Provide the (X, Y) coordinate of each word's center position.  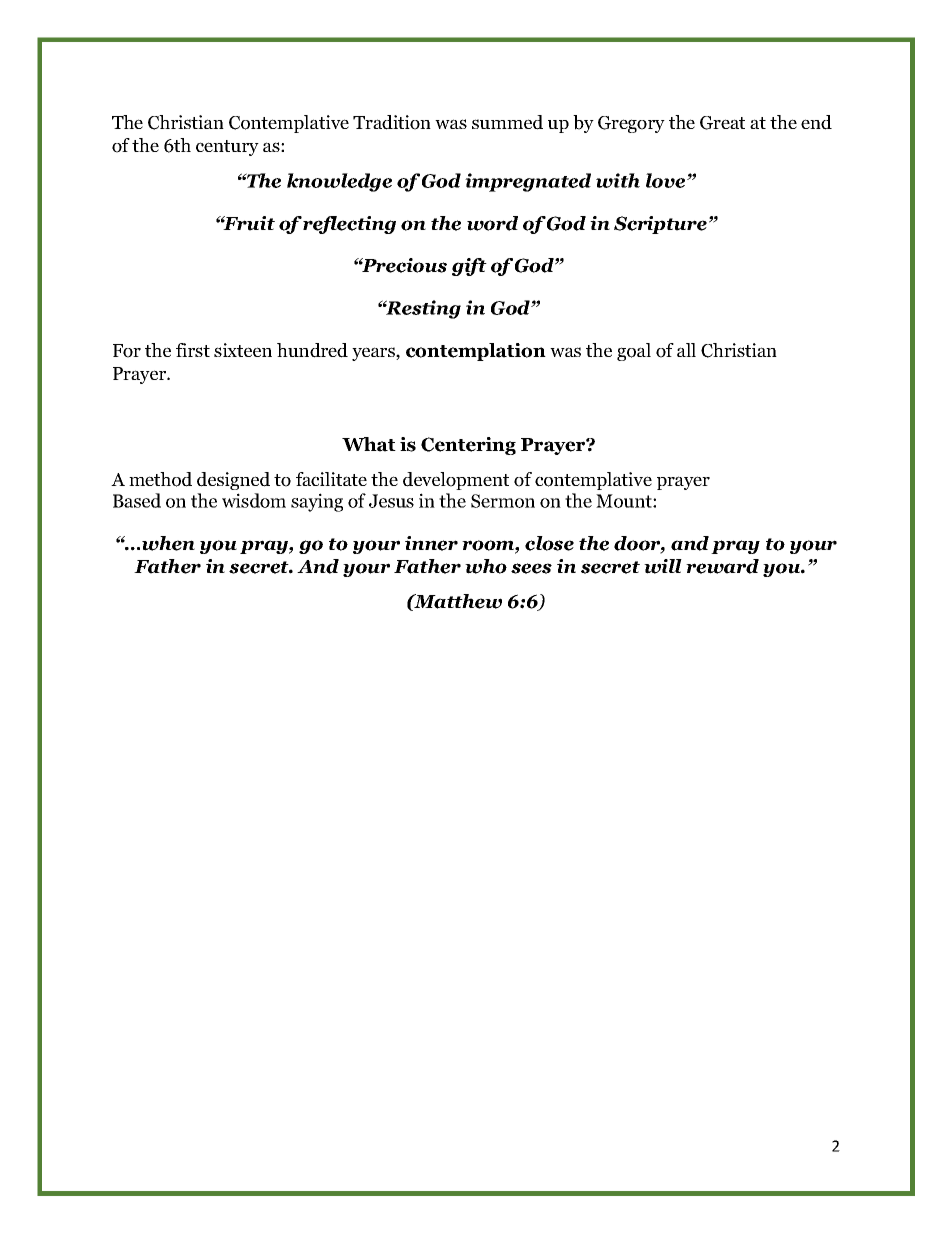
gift (469, 267)
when (168, 543)
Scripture (660, 225)
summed (507, 122)
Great (722, 123)
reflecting (349, 225)
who (486, 566)
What (369, 444)
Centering (468, 446)
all (686, 350)
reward (722, 566)
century (227, 148)
